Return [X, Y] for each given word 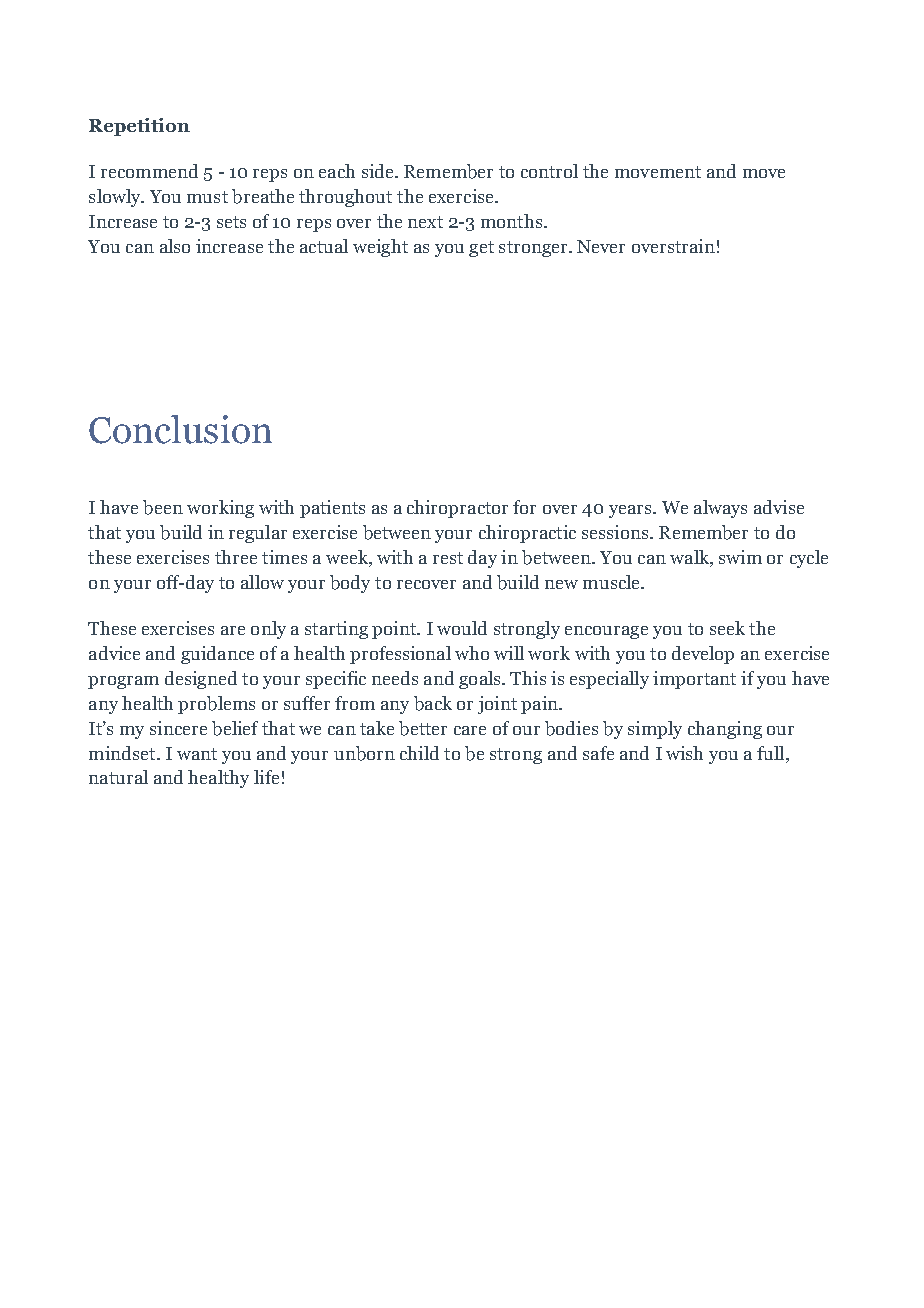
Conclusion [180, 429]
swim [740, 557]
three [236, 557]
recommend [149, 171]
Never [601, 246]
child [419, 753]
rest [448, 558]
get [481, 249]
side [379, 171]
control [549, 171]
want [197, 754]
